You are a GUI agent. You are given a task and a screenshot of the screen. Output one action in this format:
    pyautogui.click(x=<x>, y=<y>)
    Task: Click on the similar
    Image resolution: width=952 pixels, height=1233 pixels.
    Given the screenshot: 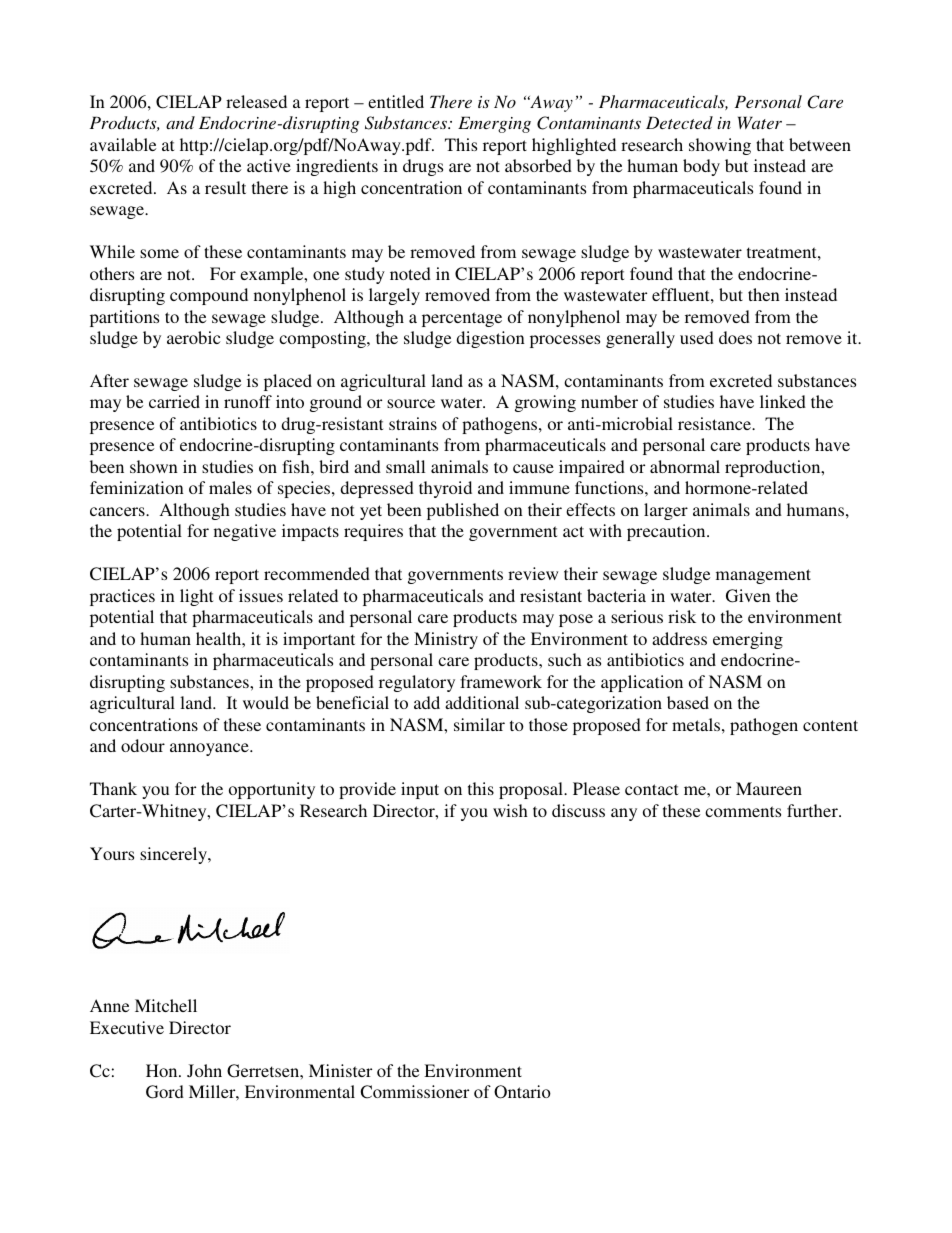 What is the action you would take?
    pyautogui.click(x=479, y=724)
